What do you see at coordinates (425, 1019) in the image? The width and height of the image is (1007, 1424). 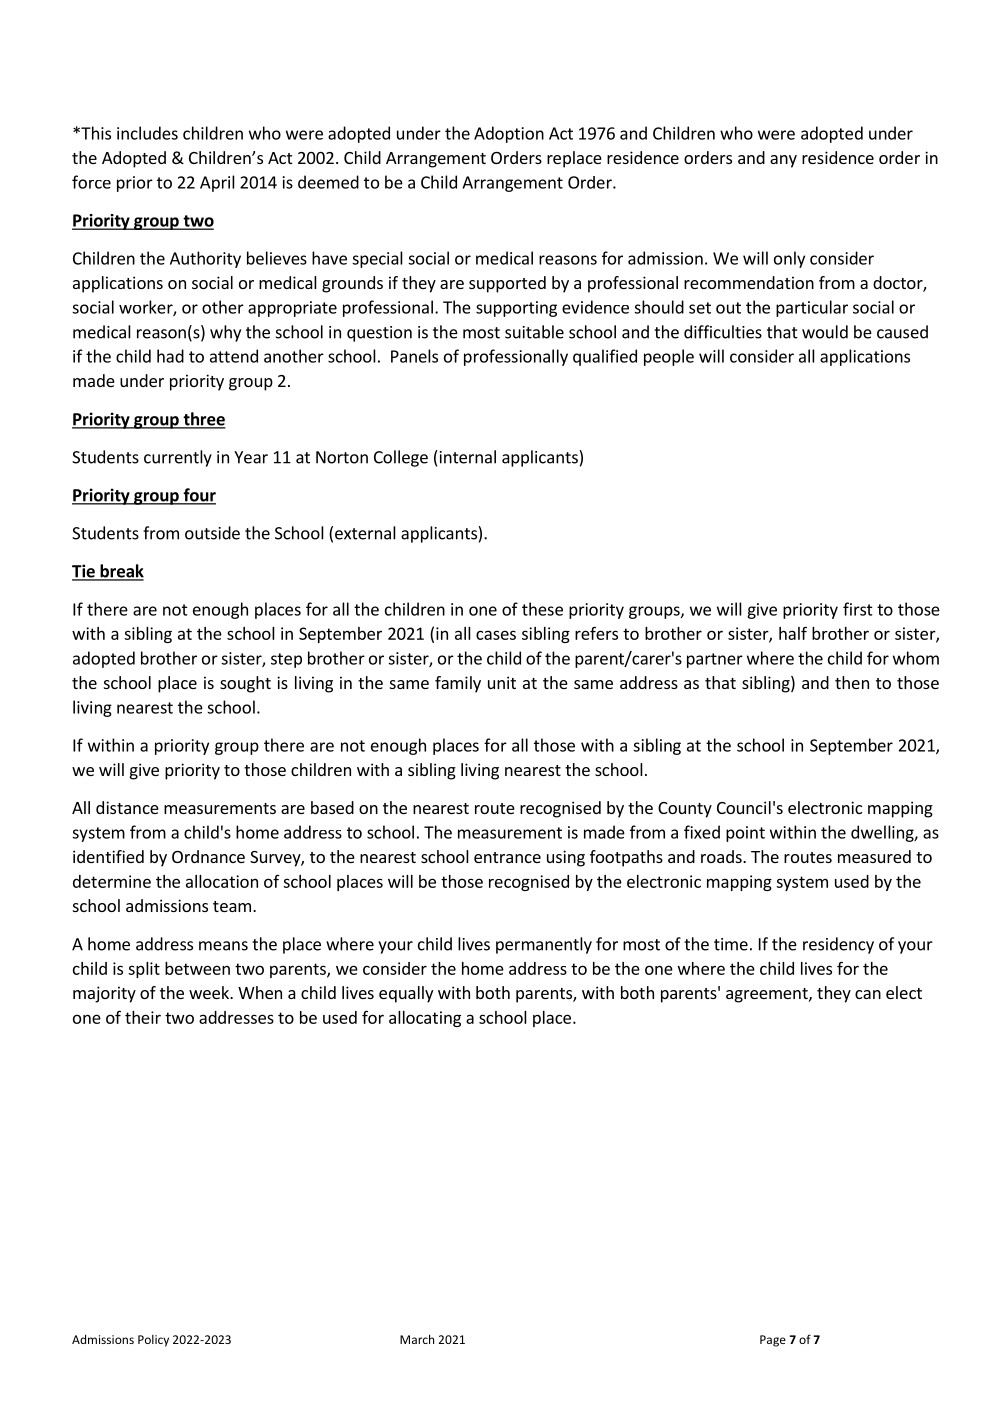 I see `allocating` at bounding box center [425, 1019].
